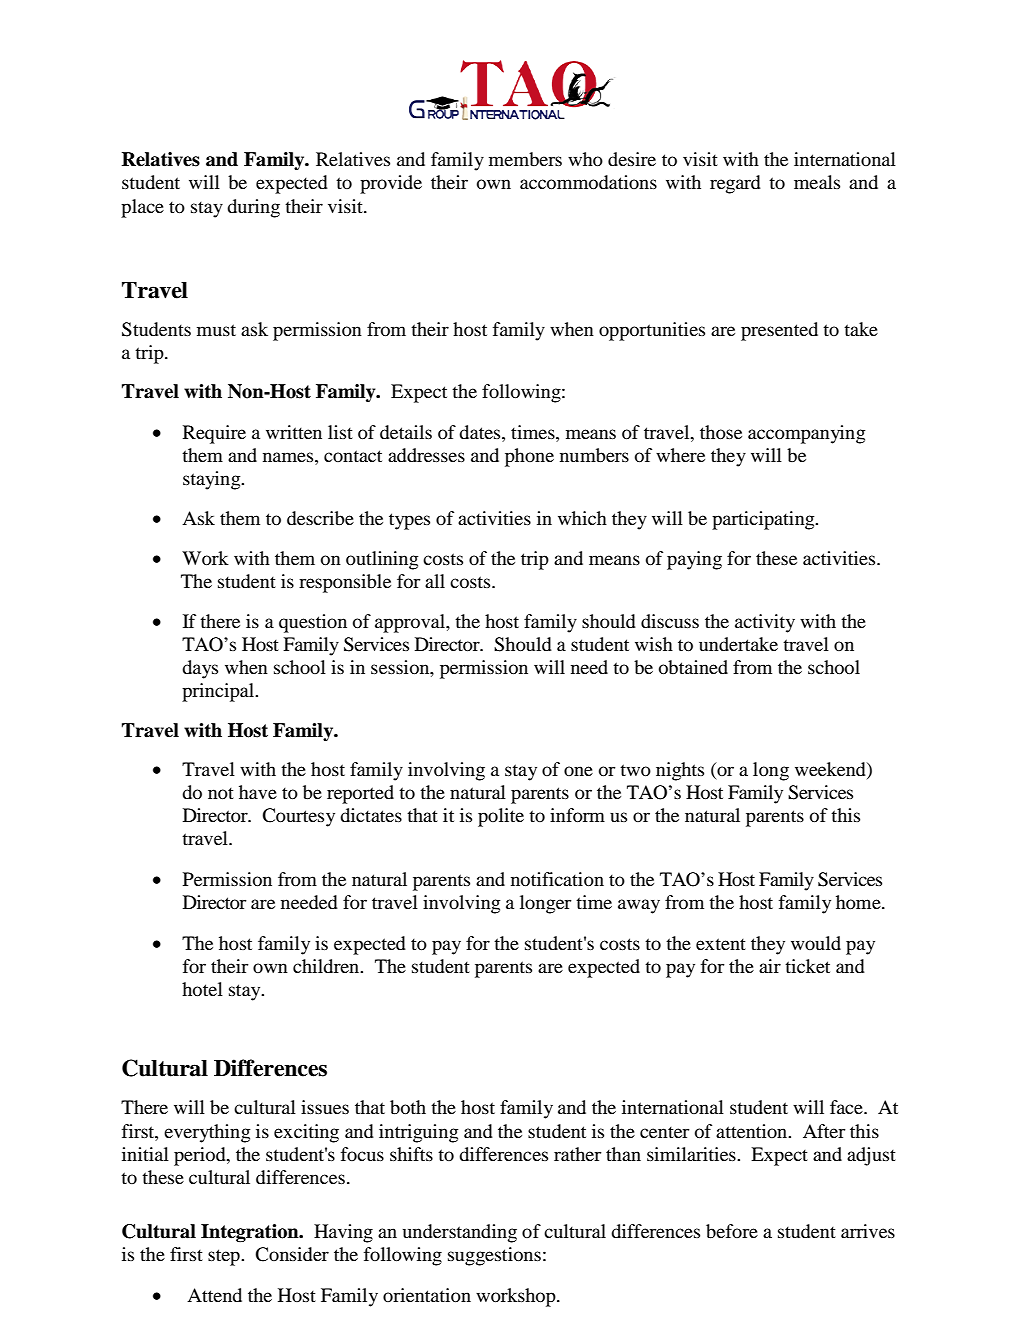  Describe the element at coordinates (253, 208) in the screenshot. I see `during` at that location.
